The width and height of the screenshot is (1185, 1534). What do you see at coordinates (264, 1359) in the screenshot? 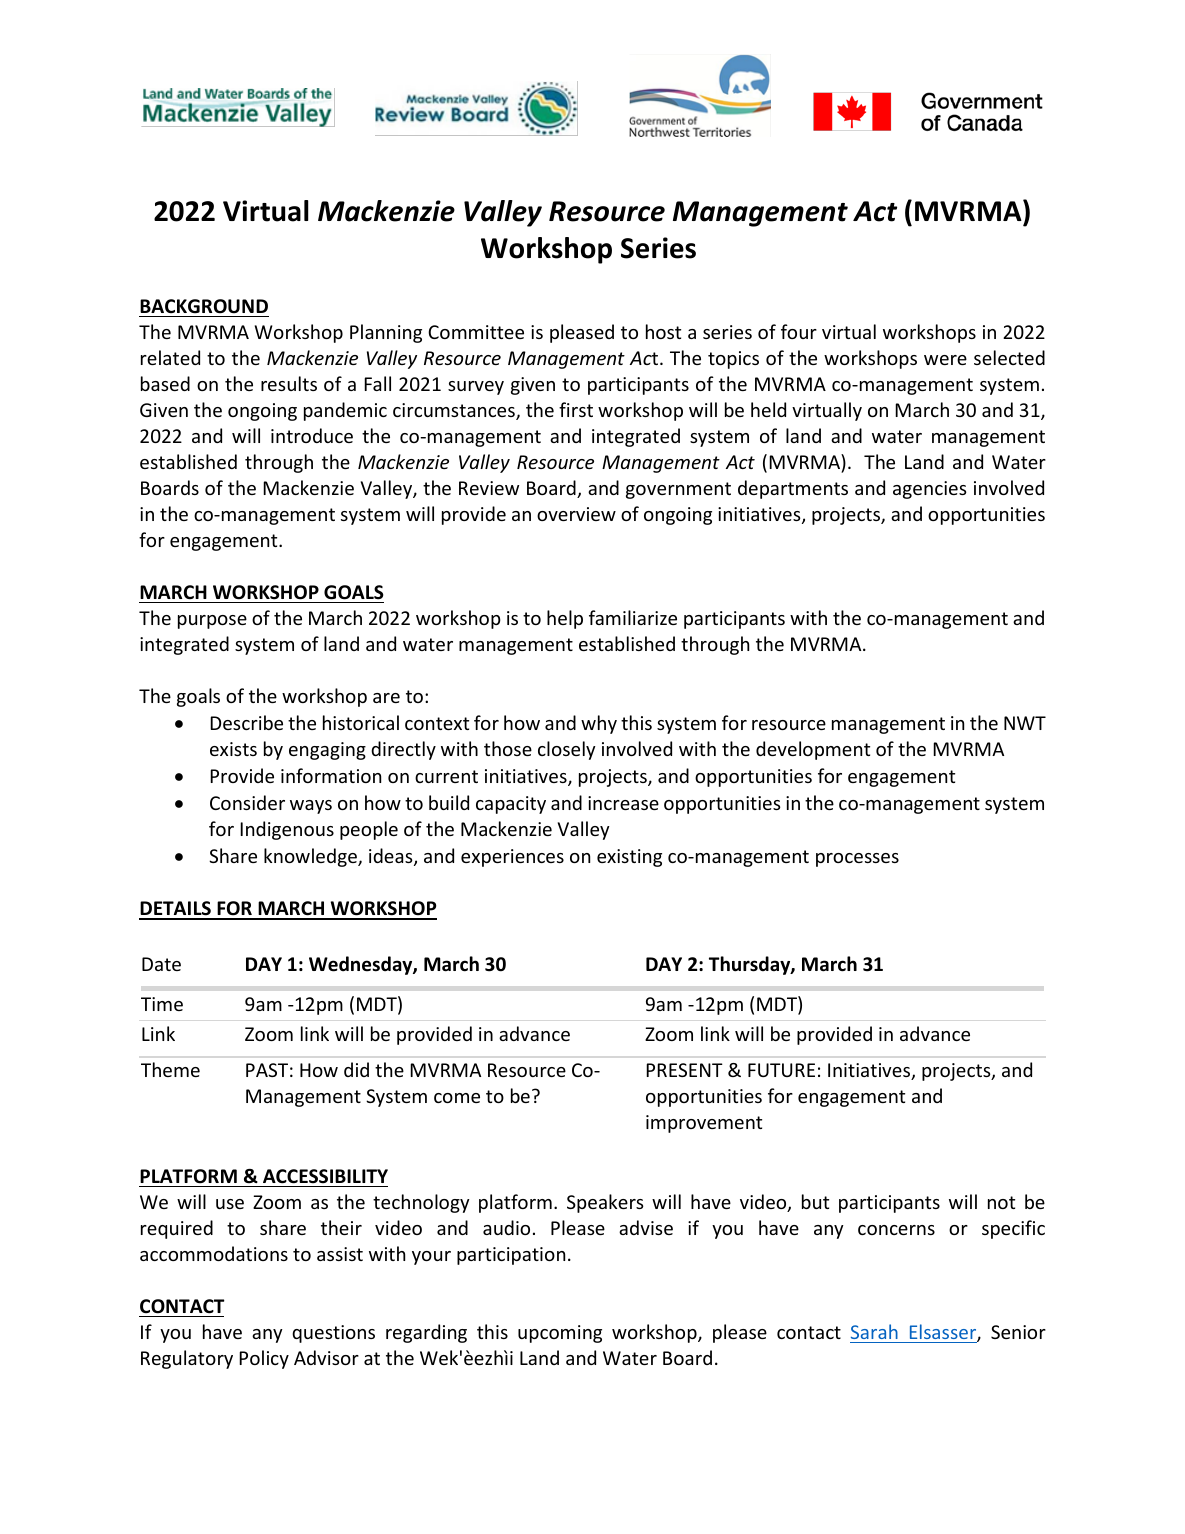
I see `Policy` at bounding box center [264, 1359].
